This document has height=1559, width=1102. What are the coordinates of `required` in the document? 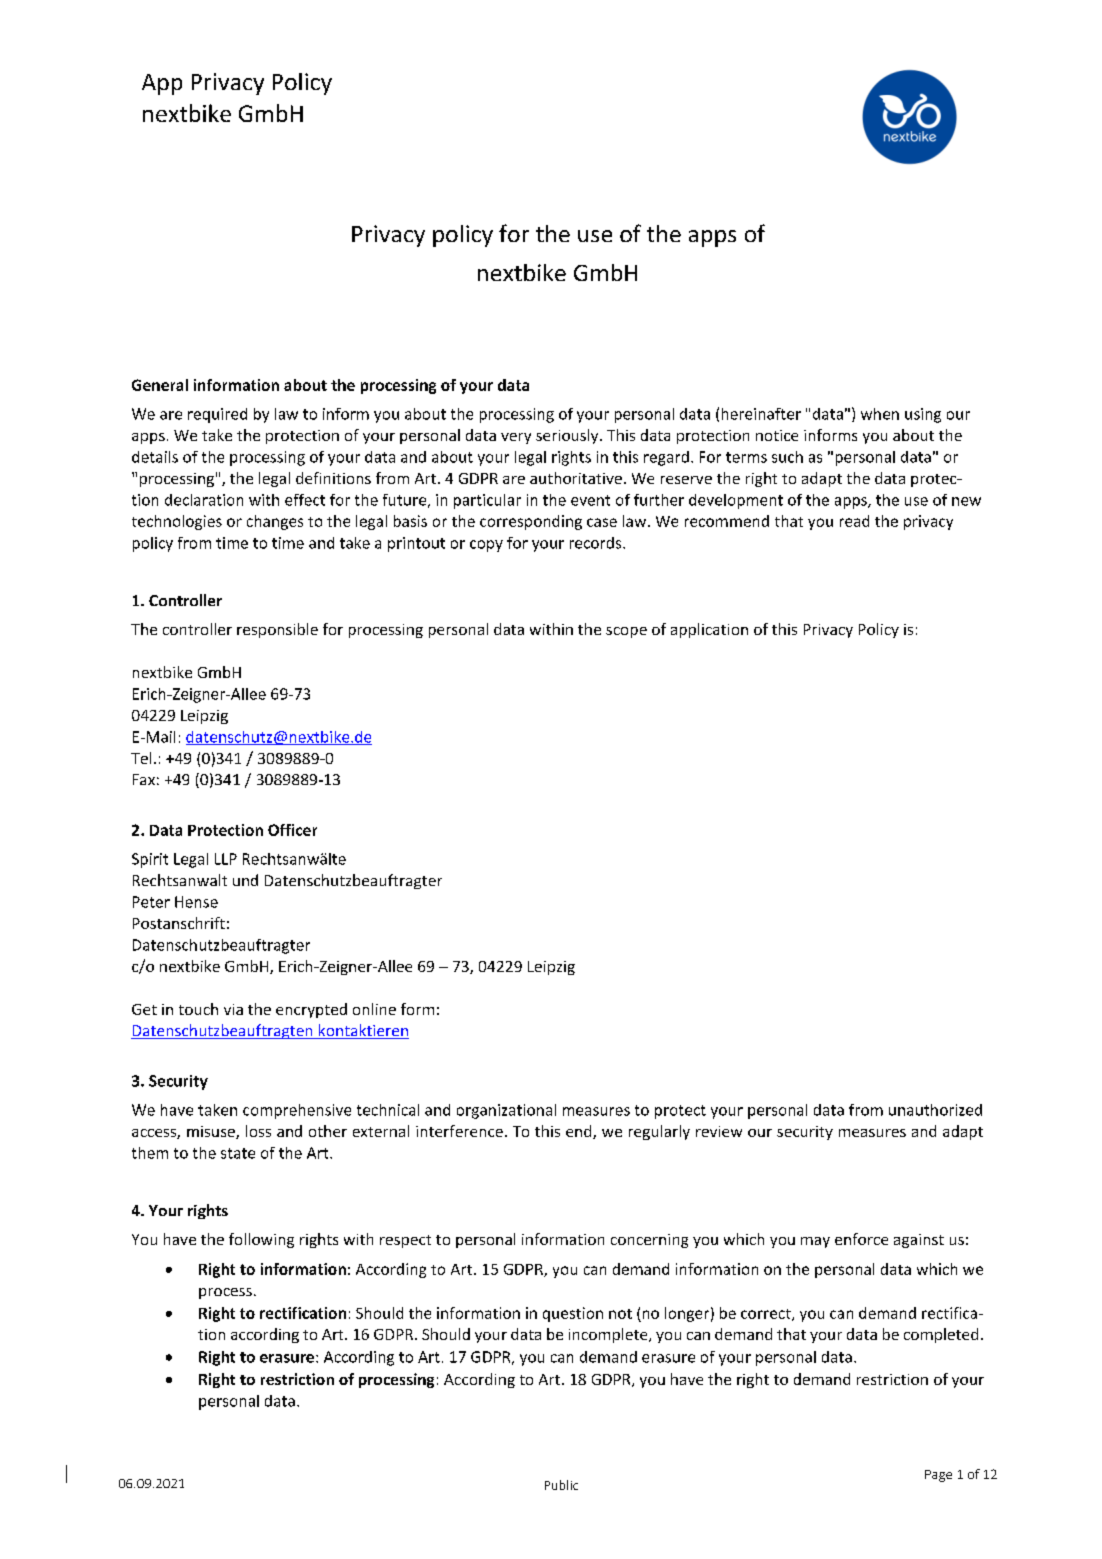 It's located at (217, 415).
